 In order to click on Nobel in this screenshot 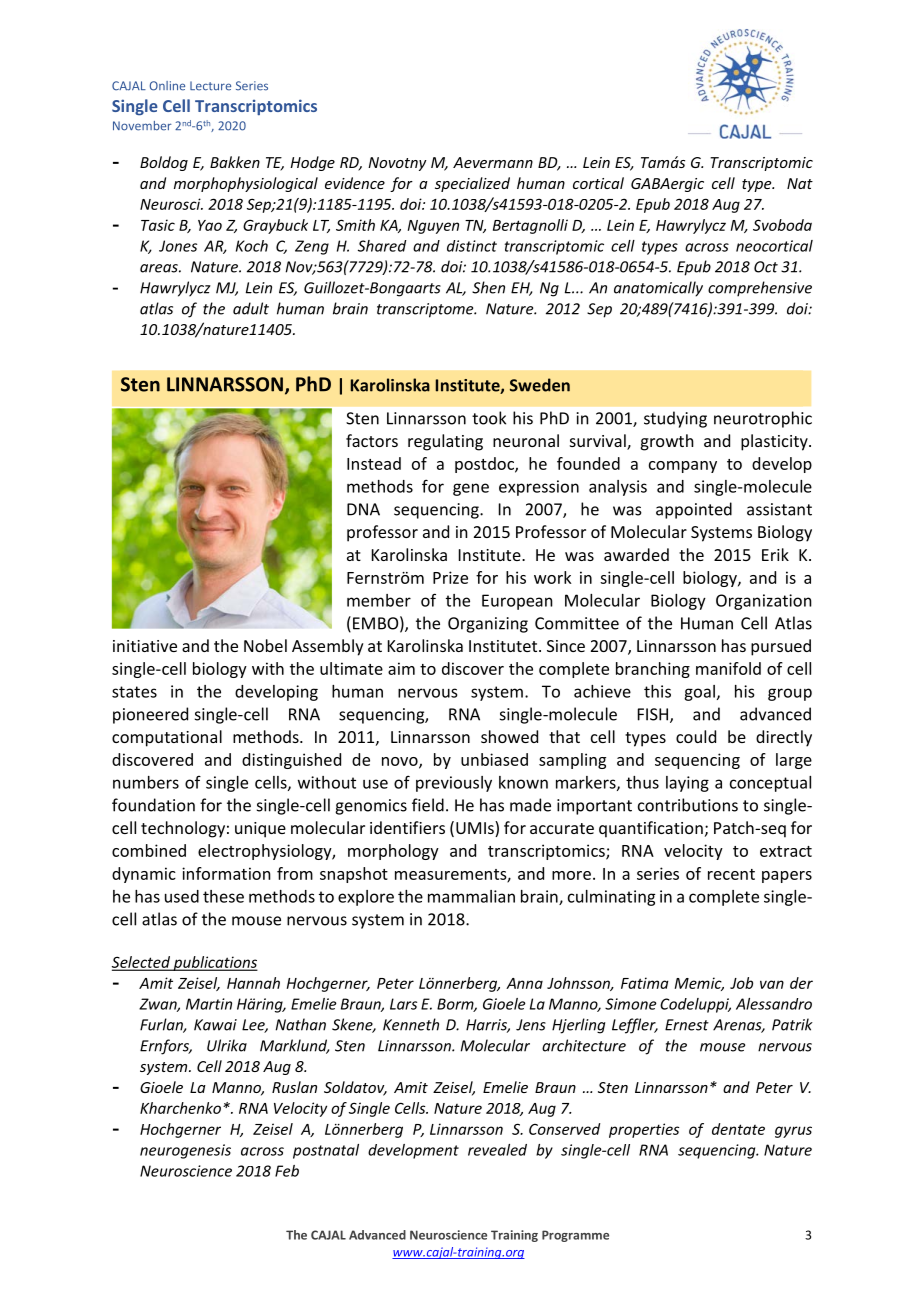, I will do `click(265, 645)`.
